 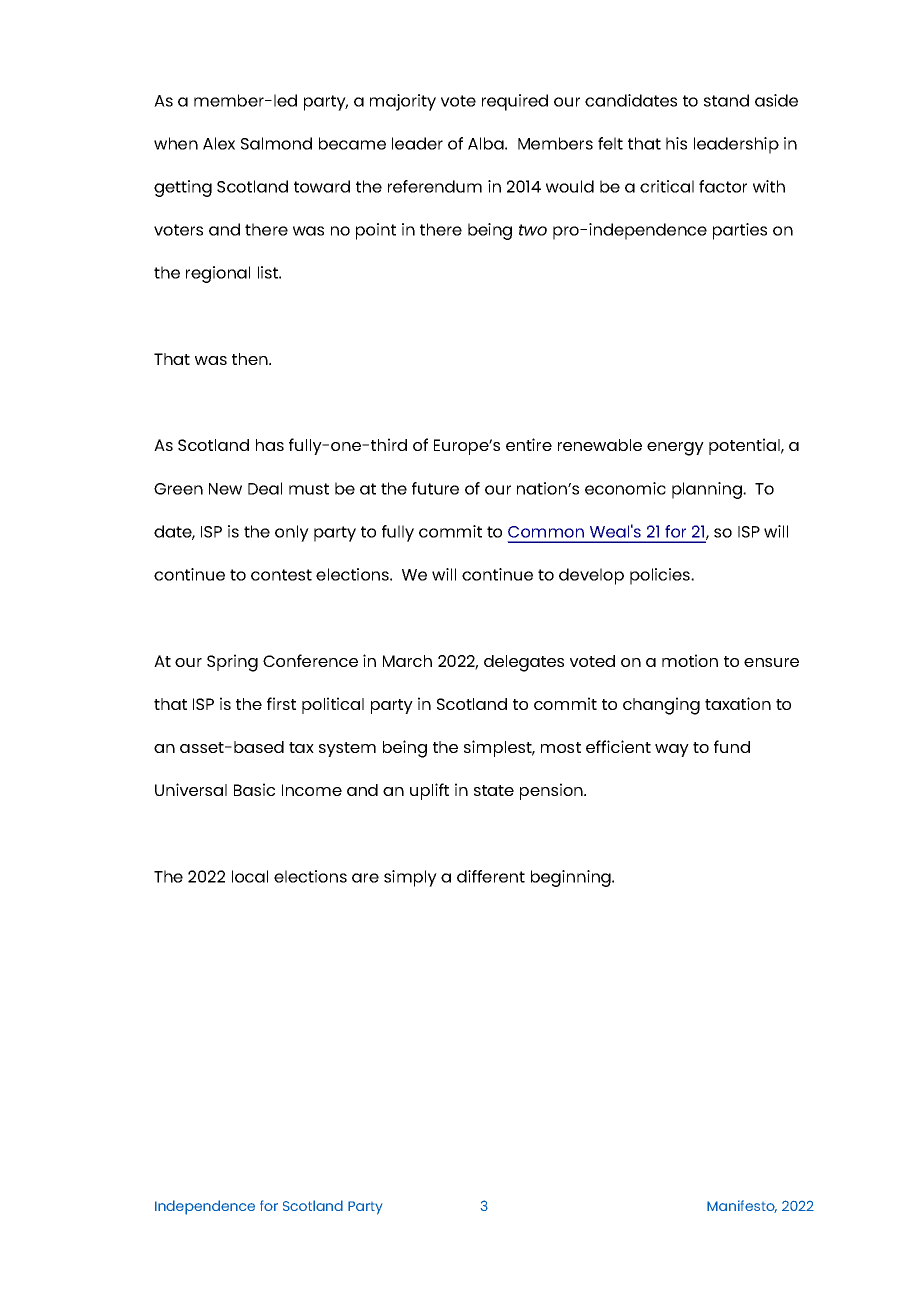 What do you see at coordinates (251, 359) in the screenshot?
I see `then` at bounding box center [251, 359].
